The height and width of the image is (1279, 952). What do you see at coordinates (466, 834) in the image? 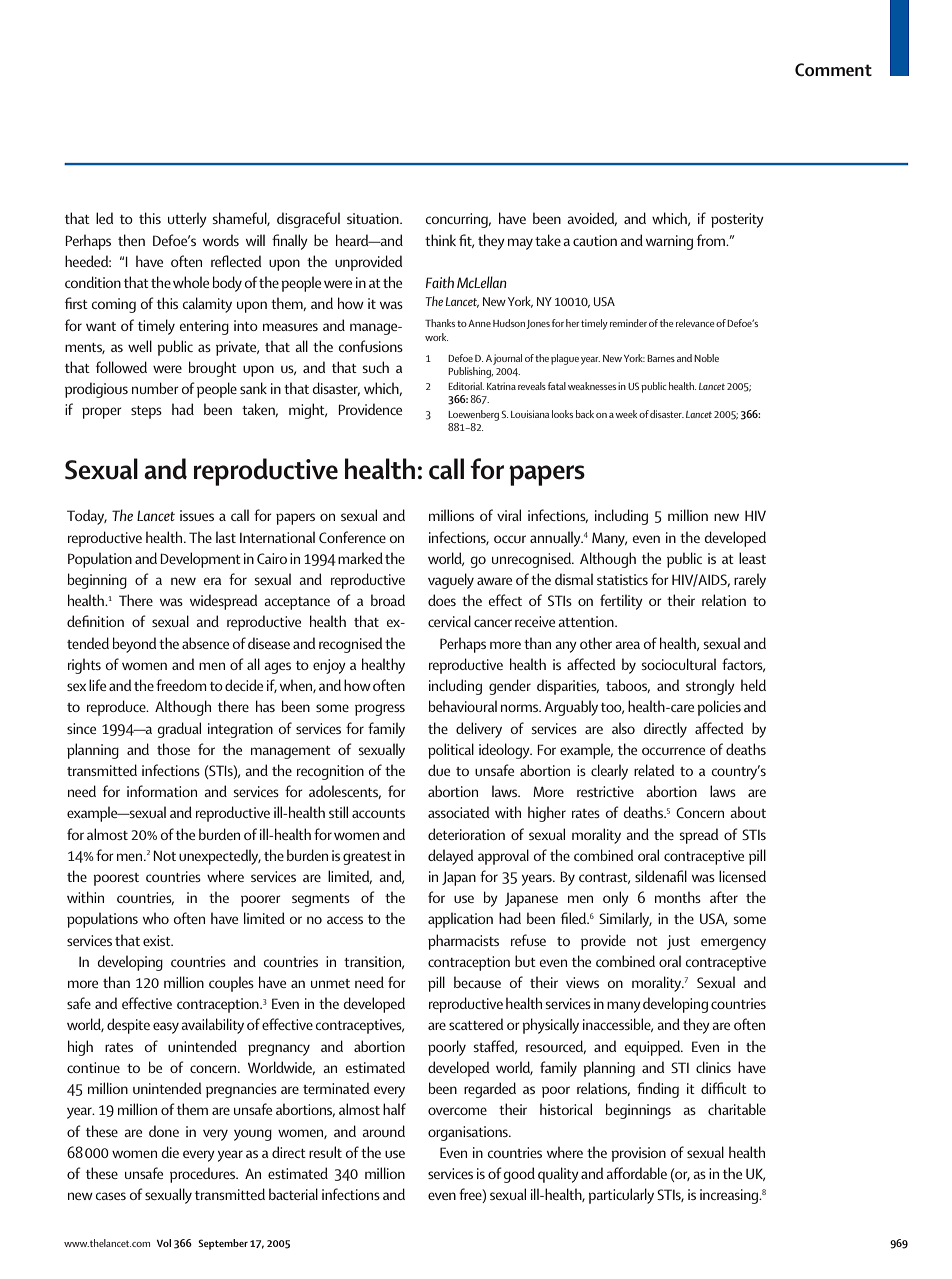
I see `deterioration` at bounding box center [466, 834].
